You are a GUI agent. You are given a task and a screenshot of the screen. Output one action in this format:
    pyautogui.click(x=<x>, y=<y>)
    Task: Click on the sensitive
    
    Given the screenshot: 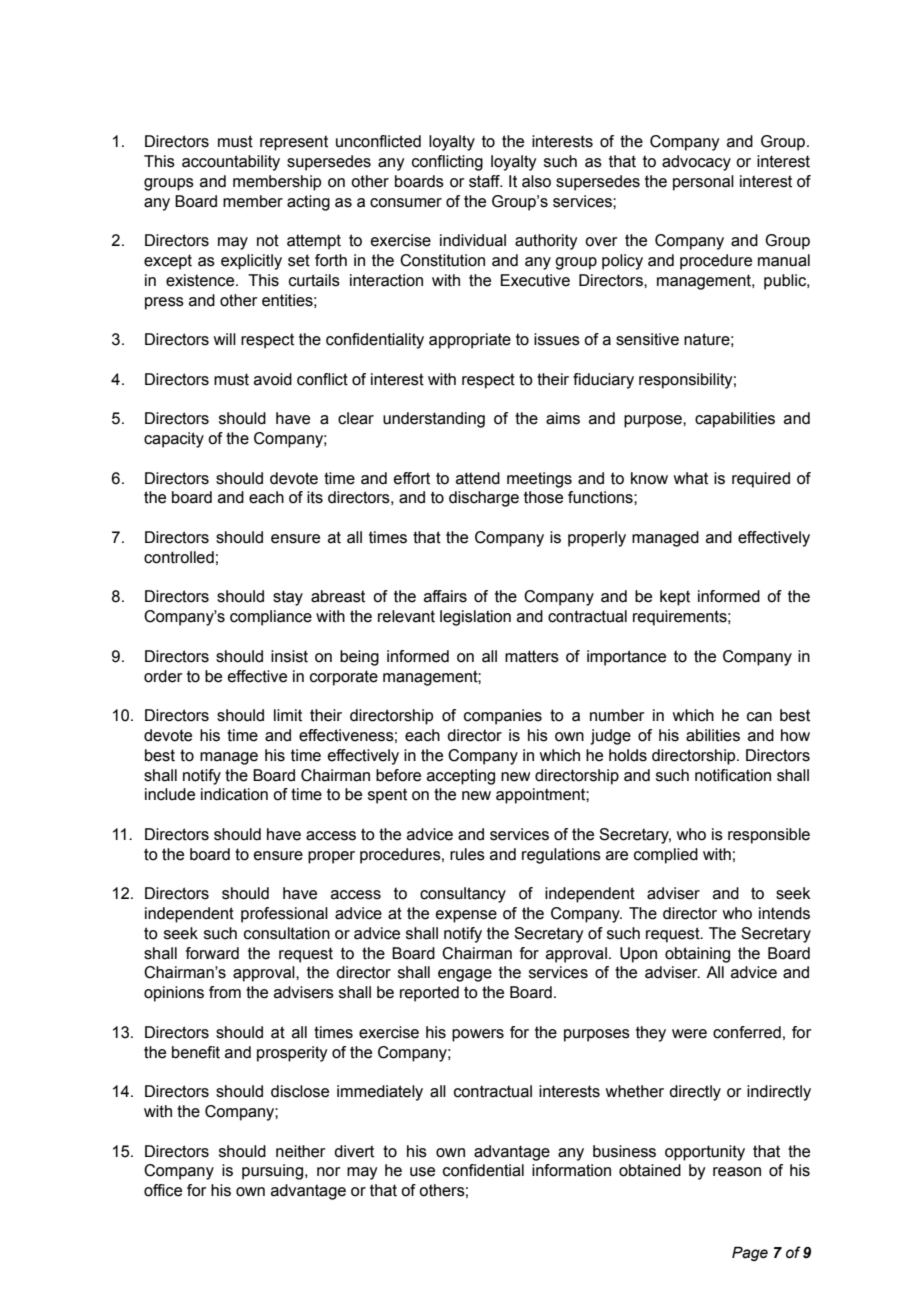 What is the action you would take?
    pyautogui.click(x=647, y=339)
